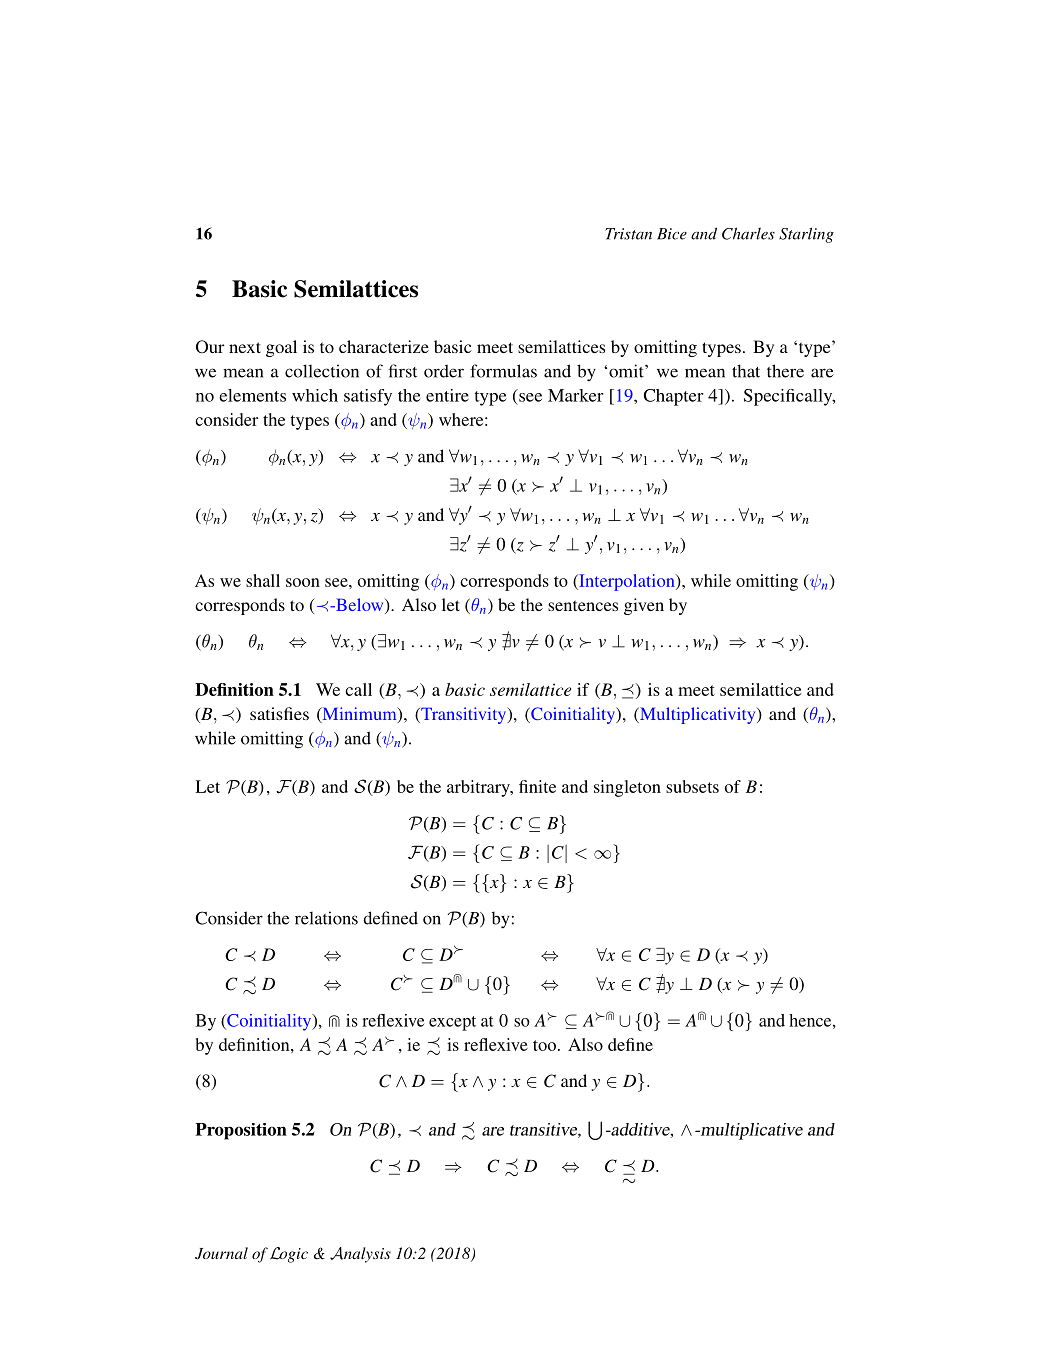 This page has height=1351, width=1044. What do you see at coordinates (289, 1255) in the page?
I see `Logic` at bounding box center [289, 1255].
